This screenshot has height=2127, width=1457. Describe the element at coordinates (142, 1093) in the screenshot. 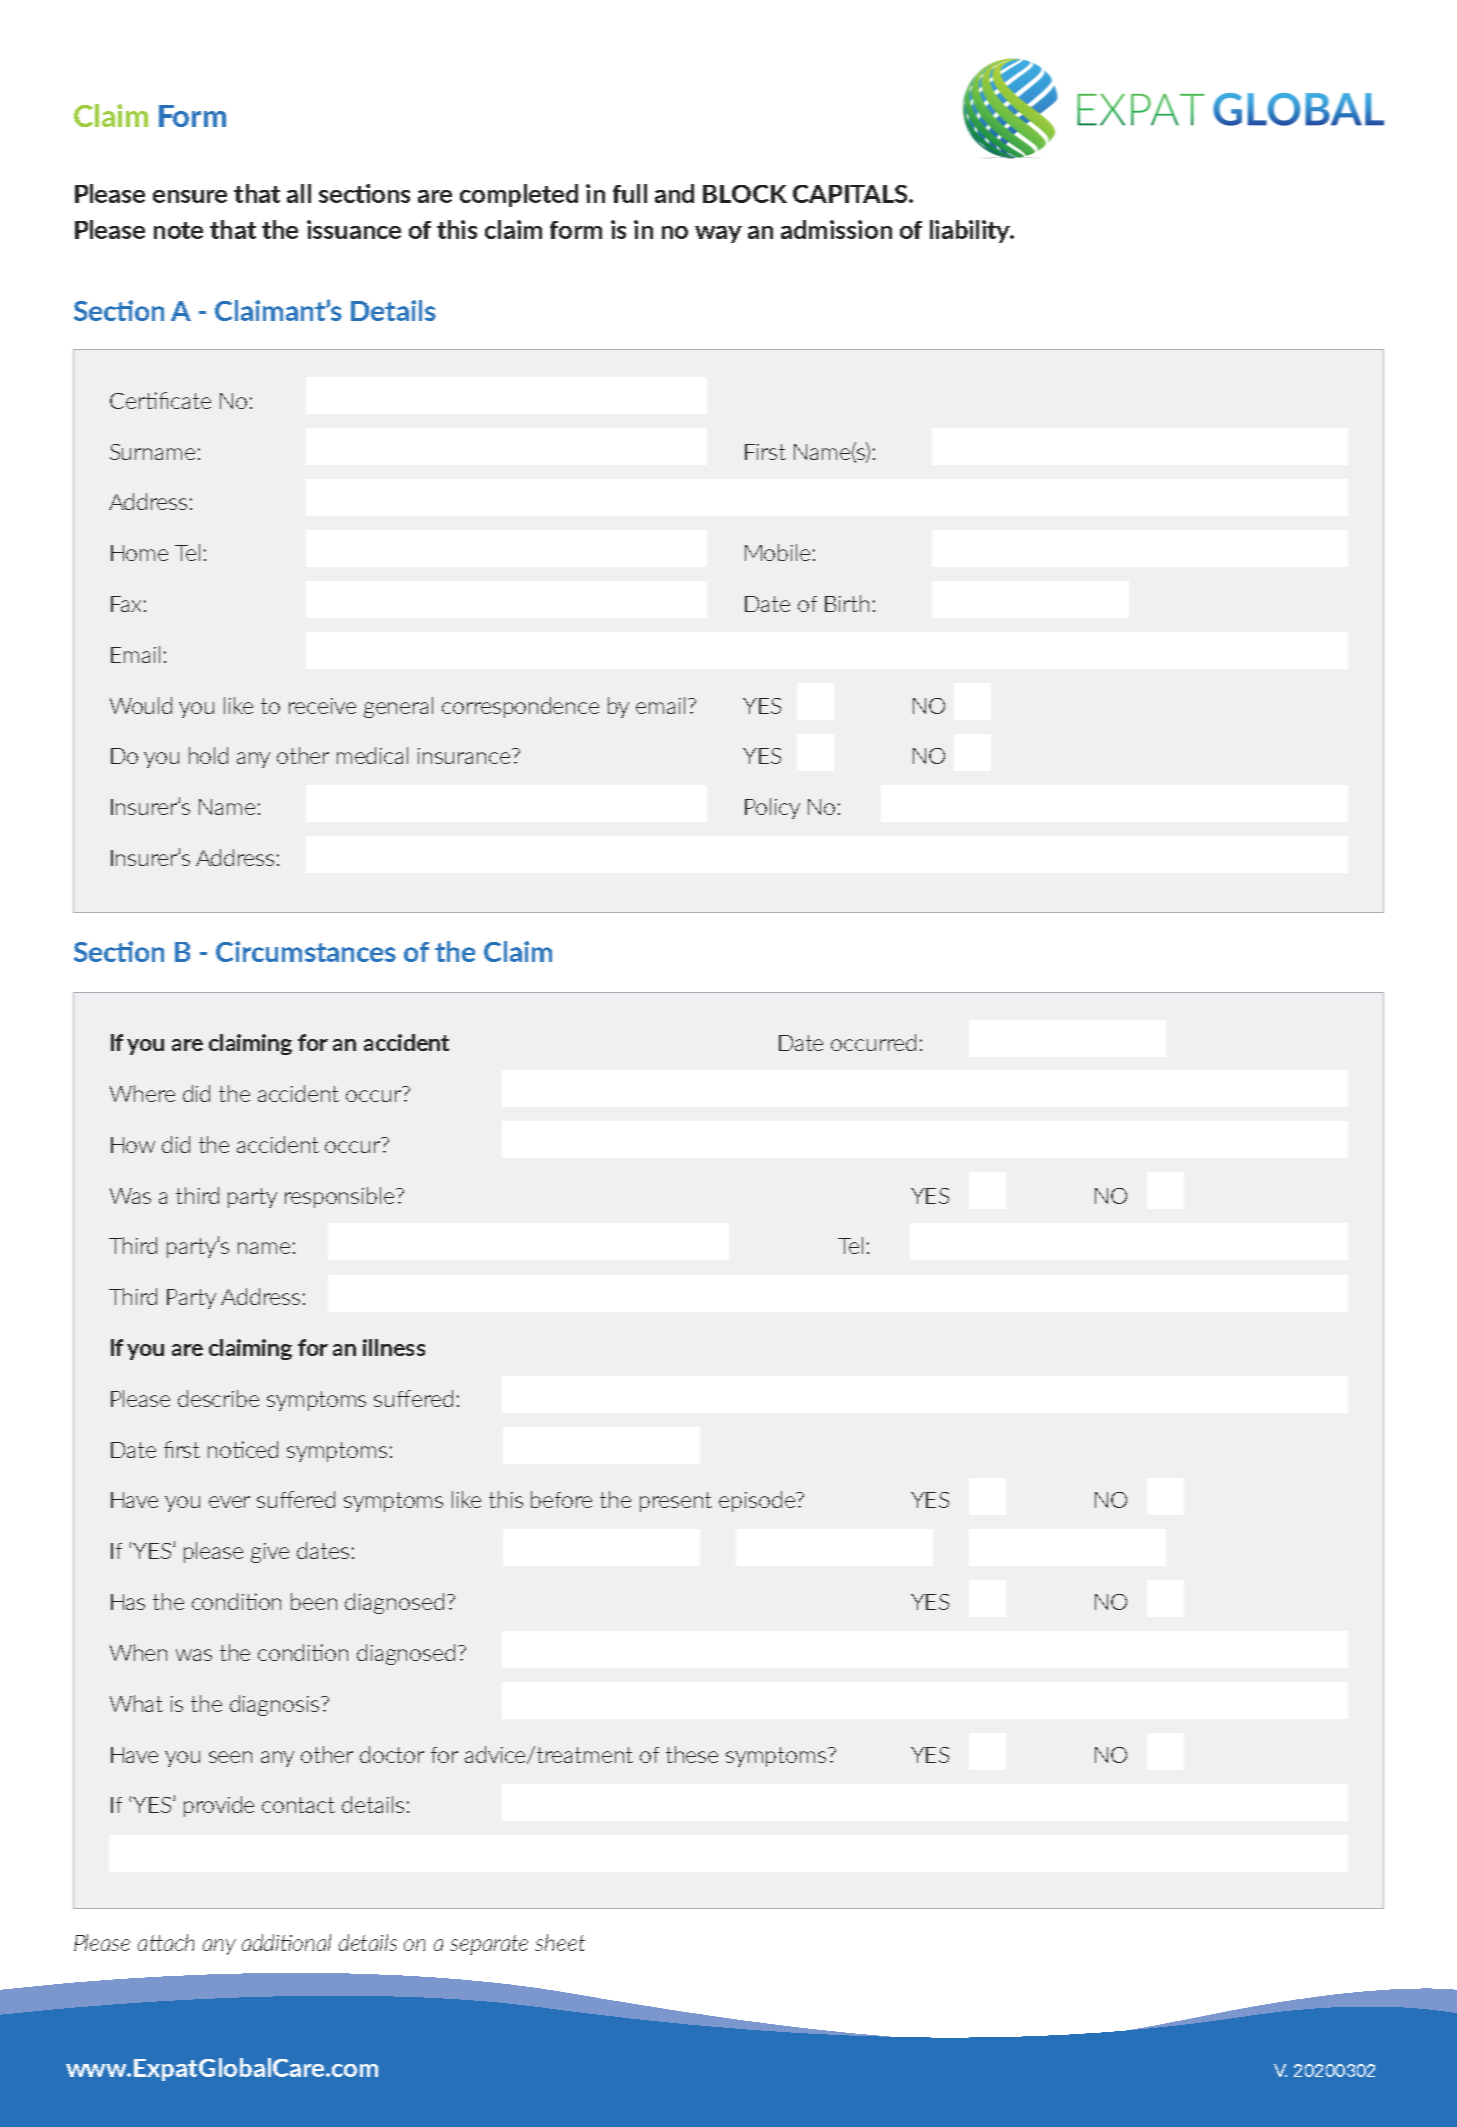

I see `Where` at that location.
